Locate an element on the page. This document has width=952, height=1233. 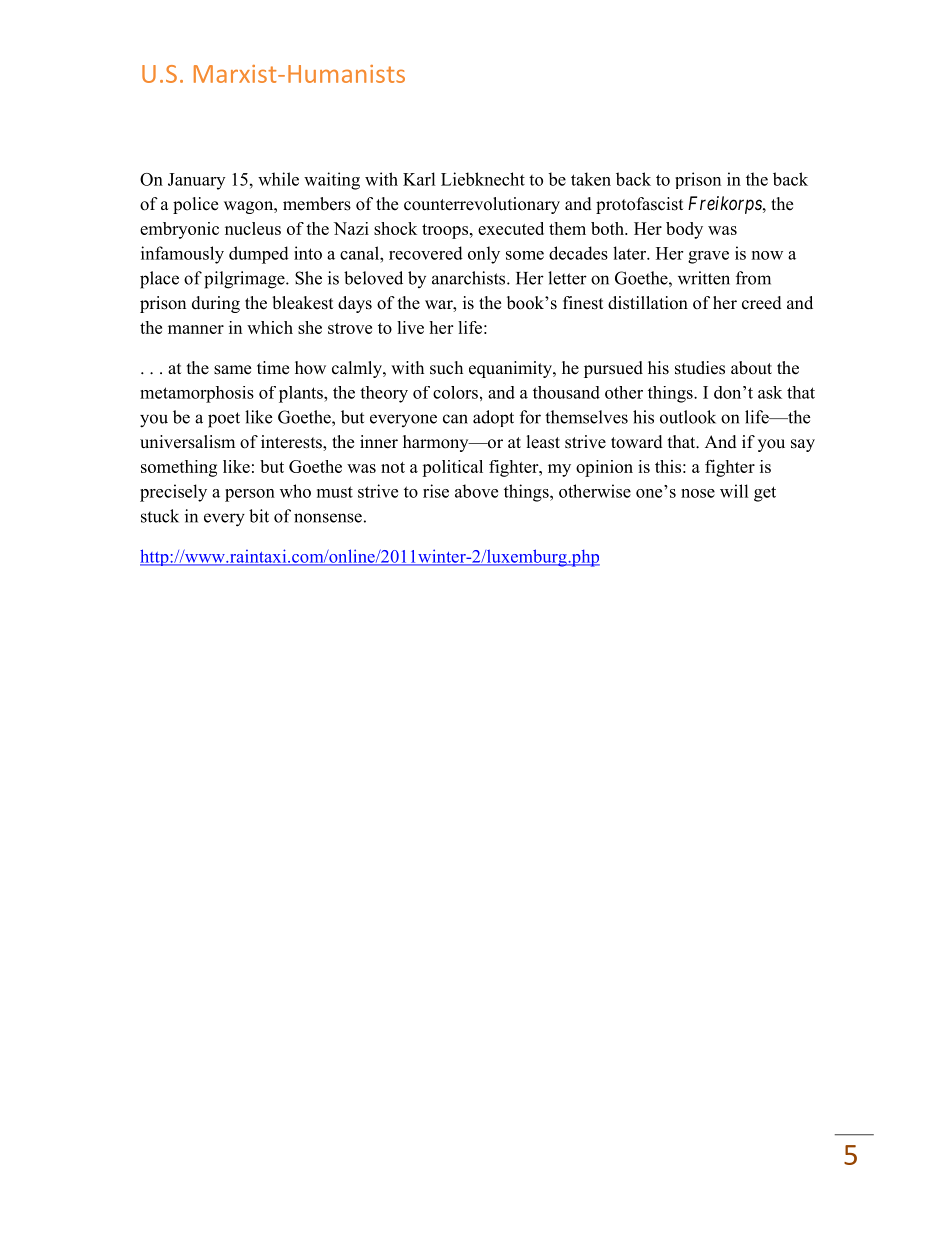
above is located at coordinates (476, 491).
